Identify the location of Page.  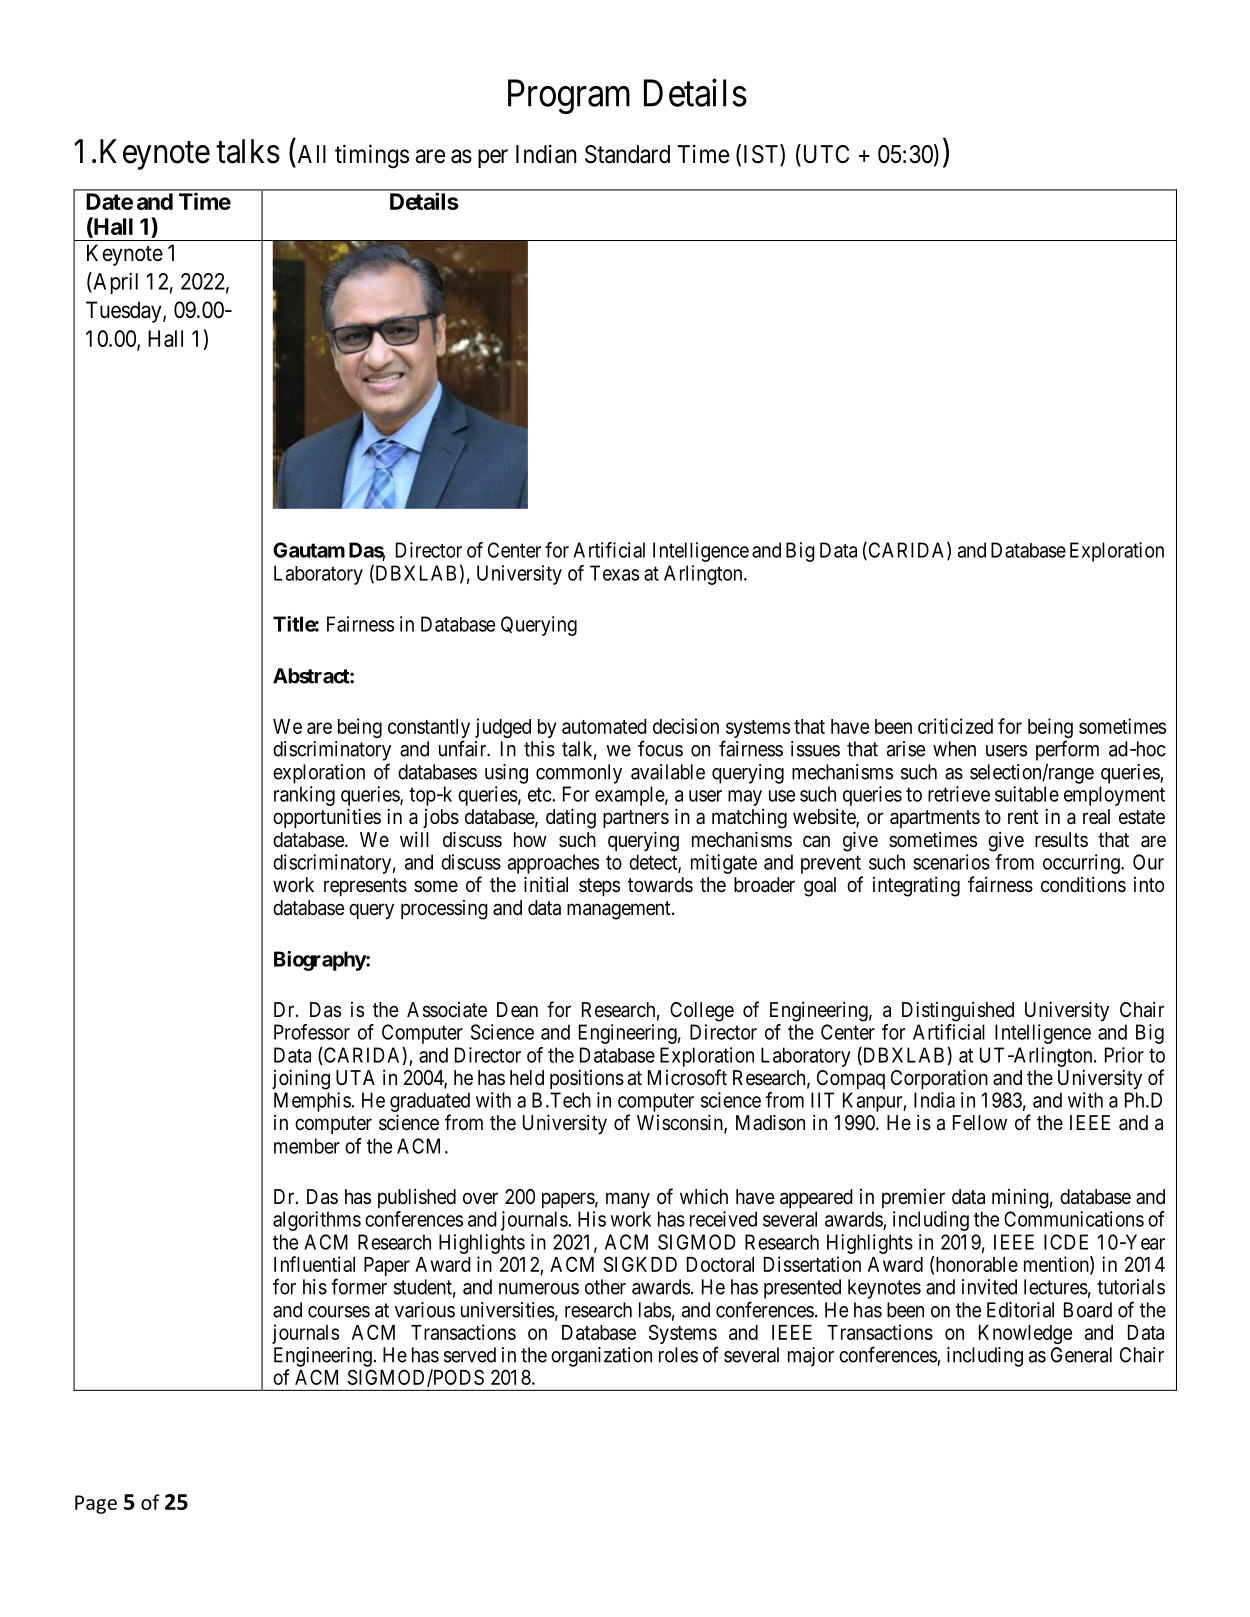
(96, 1504).
